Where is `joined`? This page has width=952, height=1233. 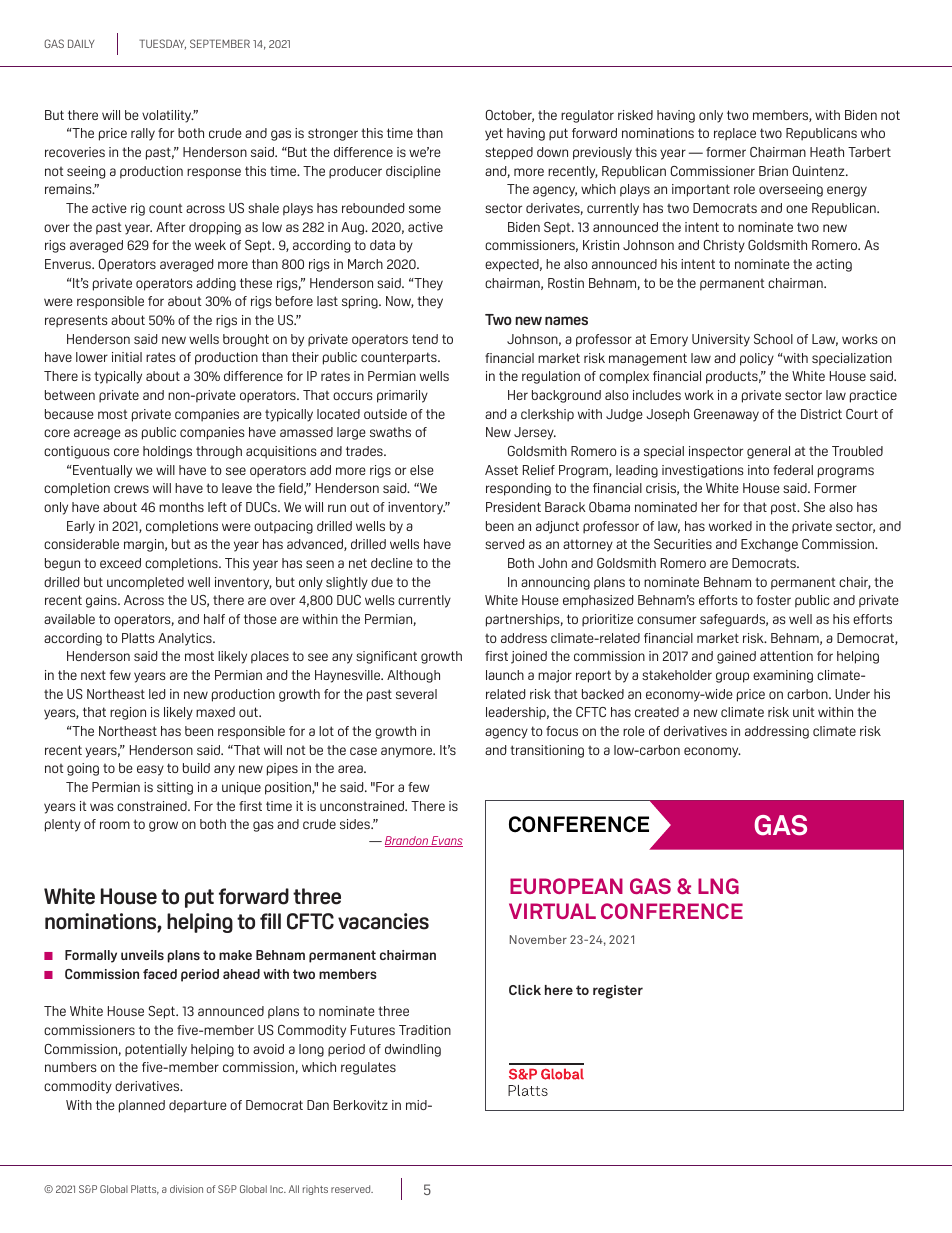
joined is located at coordinates (529, 657).
